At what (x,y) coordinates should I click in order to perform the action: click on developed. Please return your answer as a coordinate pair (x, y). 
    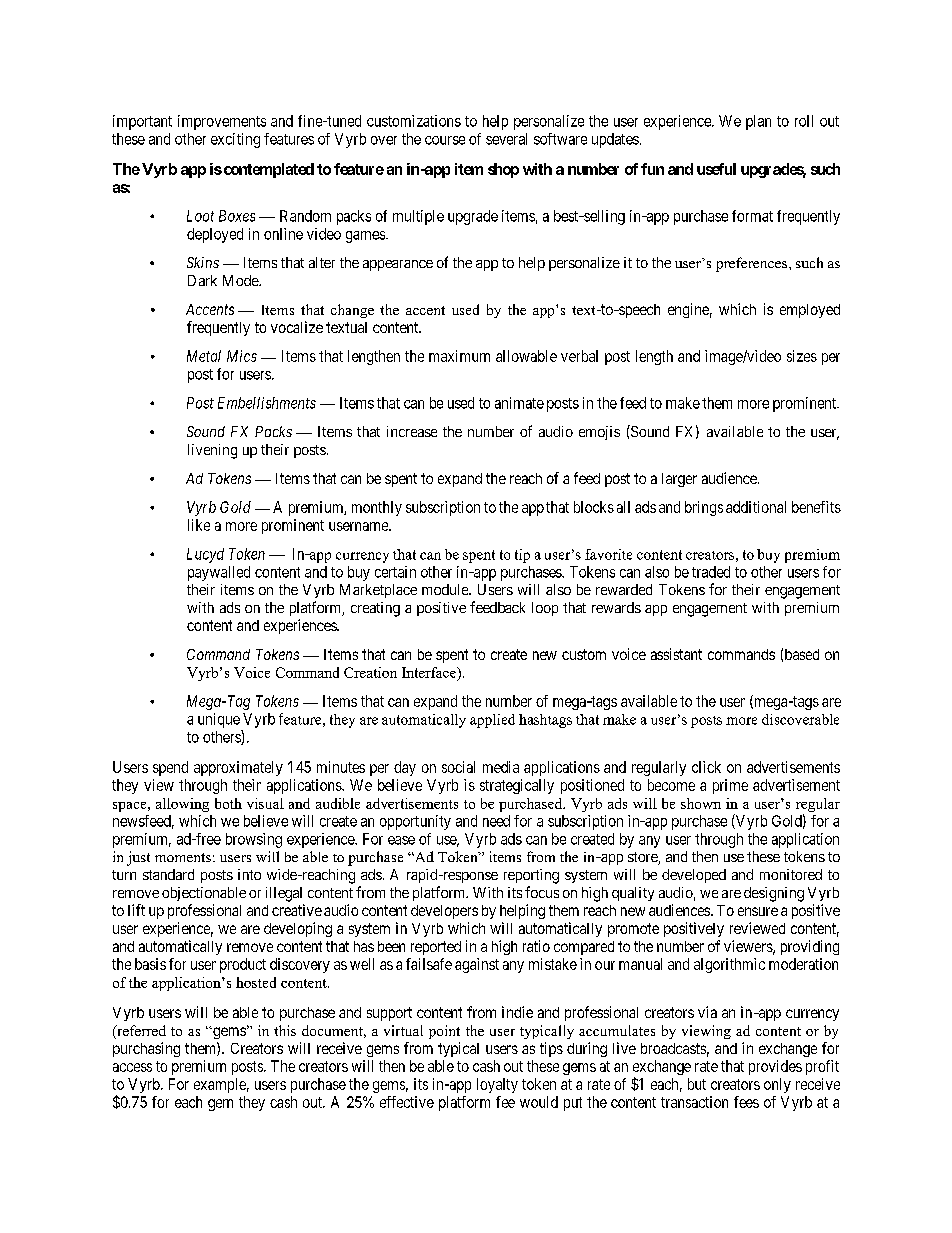
    Looking at the image, I should click on (694, 876).
